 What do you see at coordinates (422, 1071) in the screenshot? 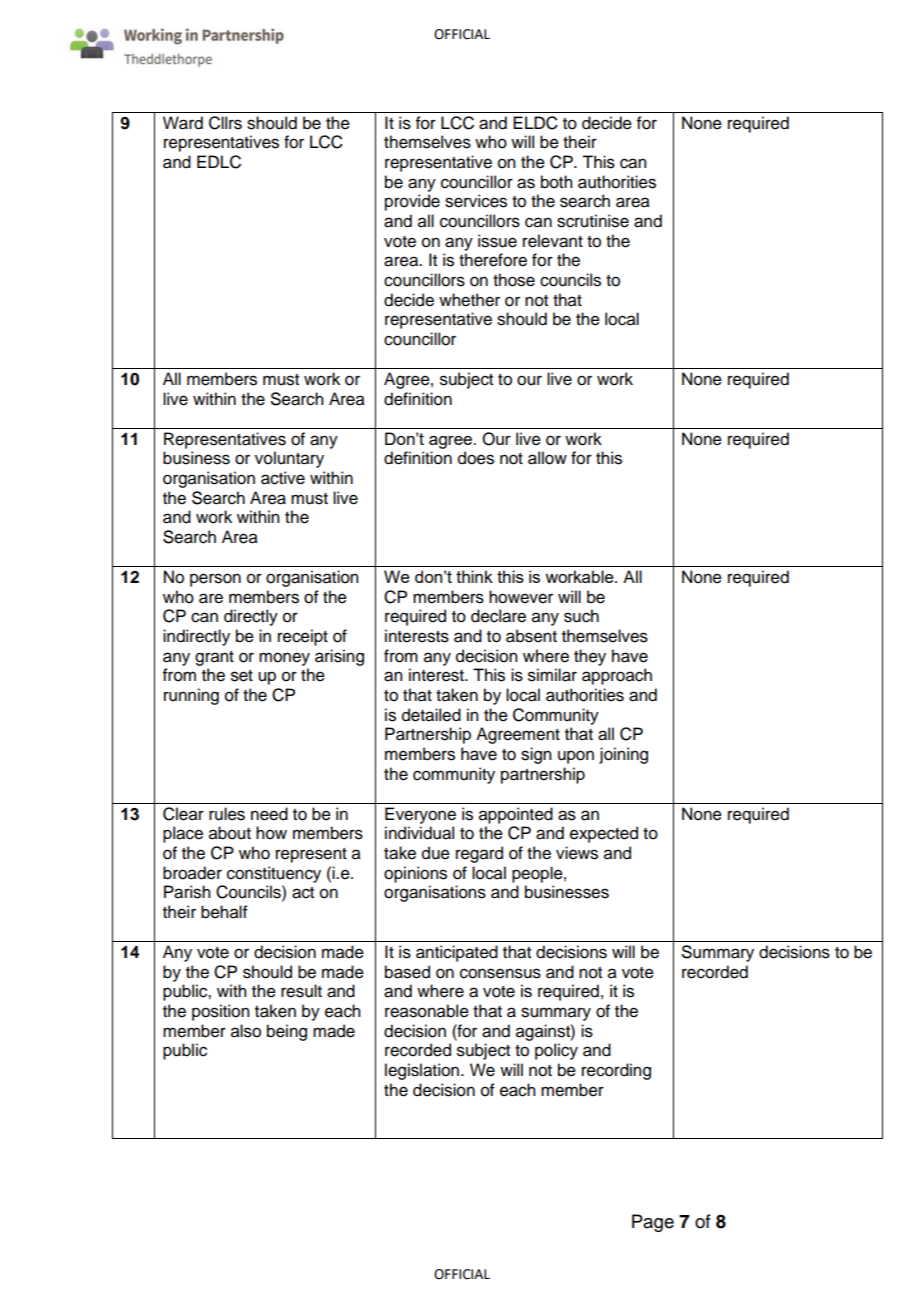
I see `legislation` at bounding box center [422, 1071].
